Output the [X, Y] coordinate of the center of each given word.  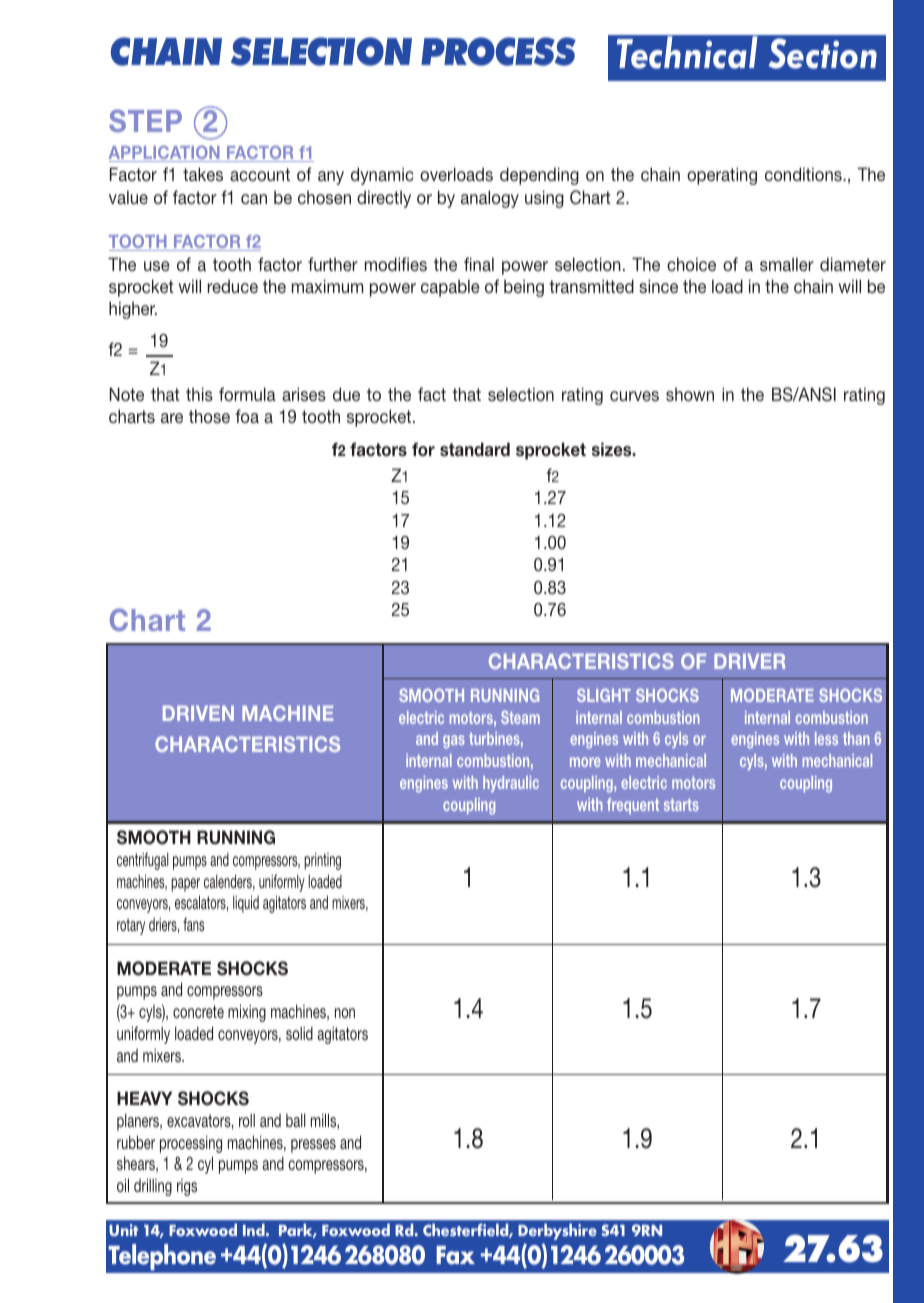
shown [690, 394]
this [199, 394]
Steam [520, 717]
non [345, 1013]
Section [822, 53]
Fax [455, 1255]
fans [193, 924]
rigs [187, 1187]
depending [539, 176]
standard [475, 449]
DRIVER [749, 661]
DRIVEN [198, 713]
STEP [145, 120]
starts [681, 804]
